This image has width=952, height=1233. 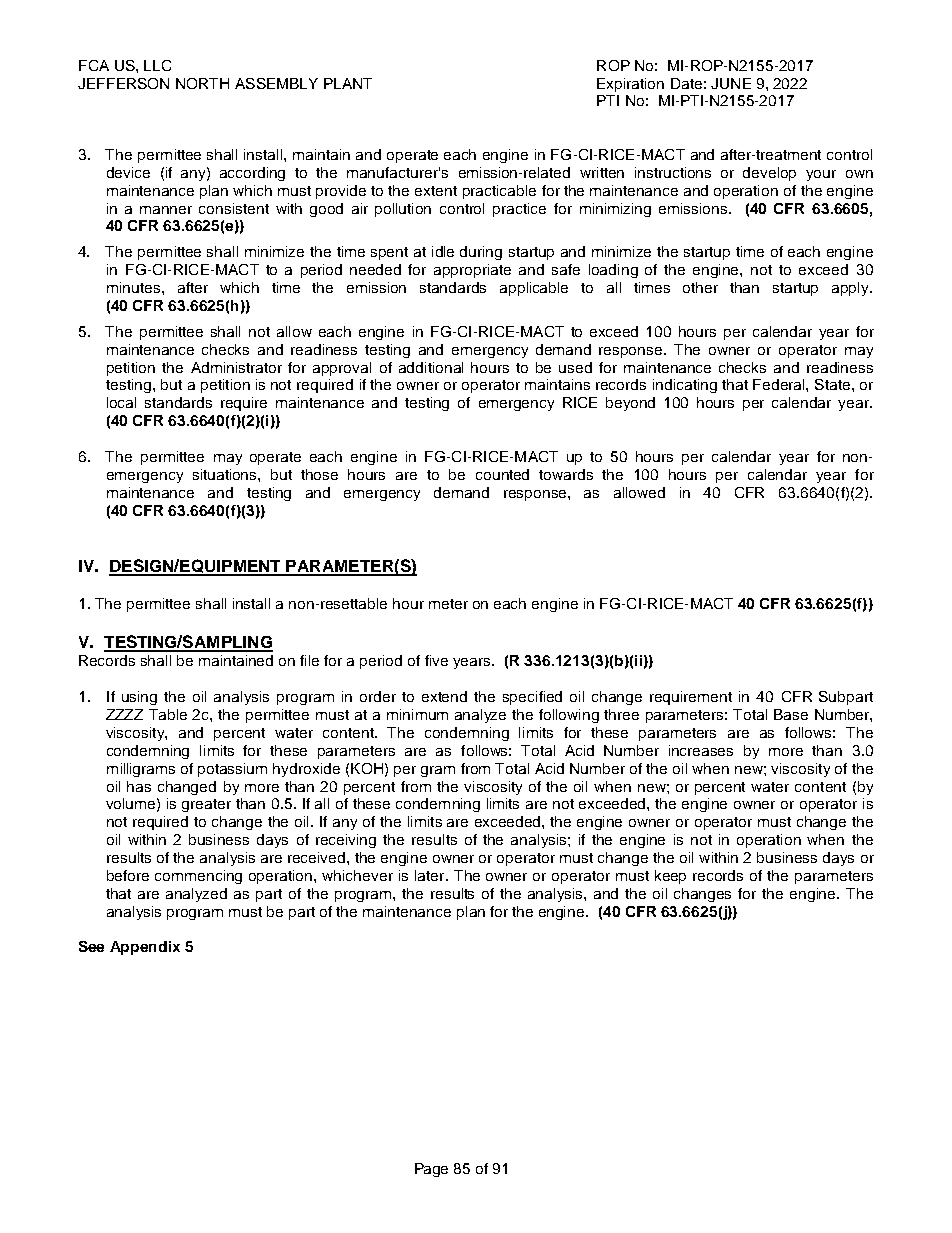 I want to click on Federal, so click(x=780, y=384).
